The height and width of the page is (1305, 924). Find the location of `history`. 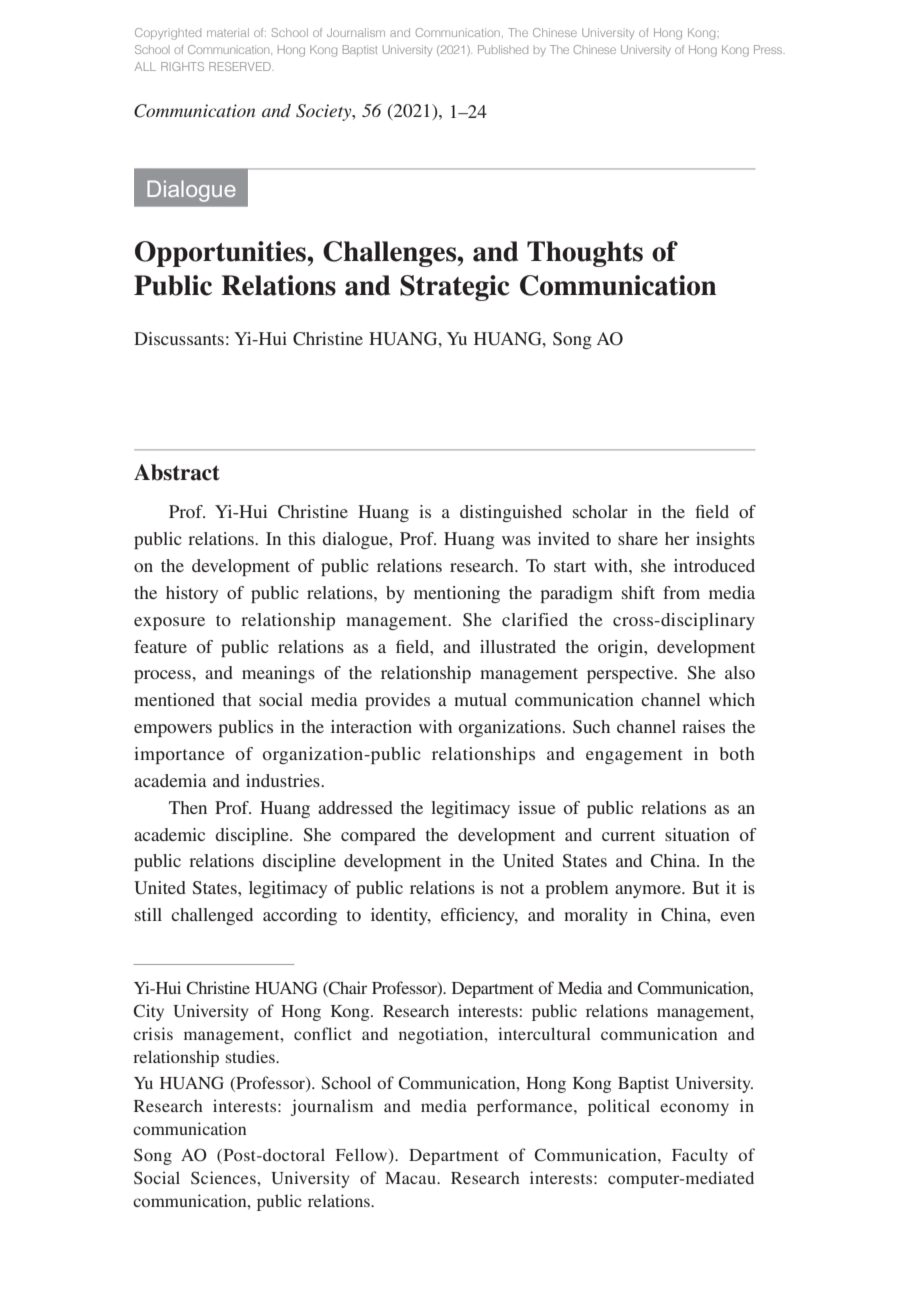

history is located at coordinates (192, 594).
